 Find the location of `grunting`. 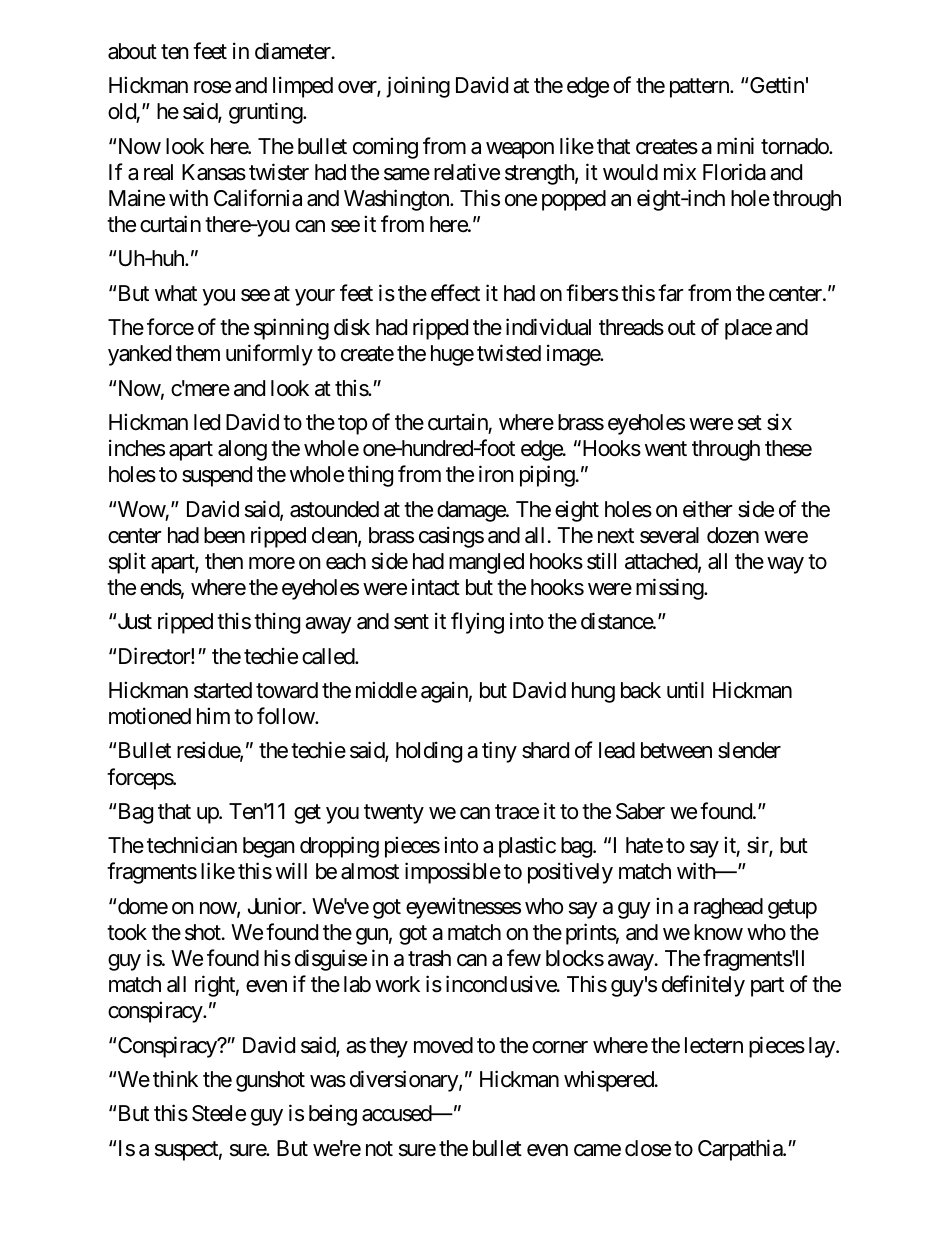

grunting is located at coordinates (266, 113).
